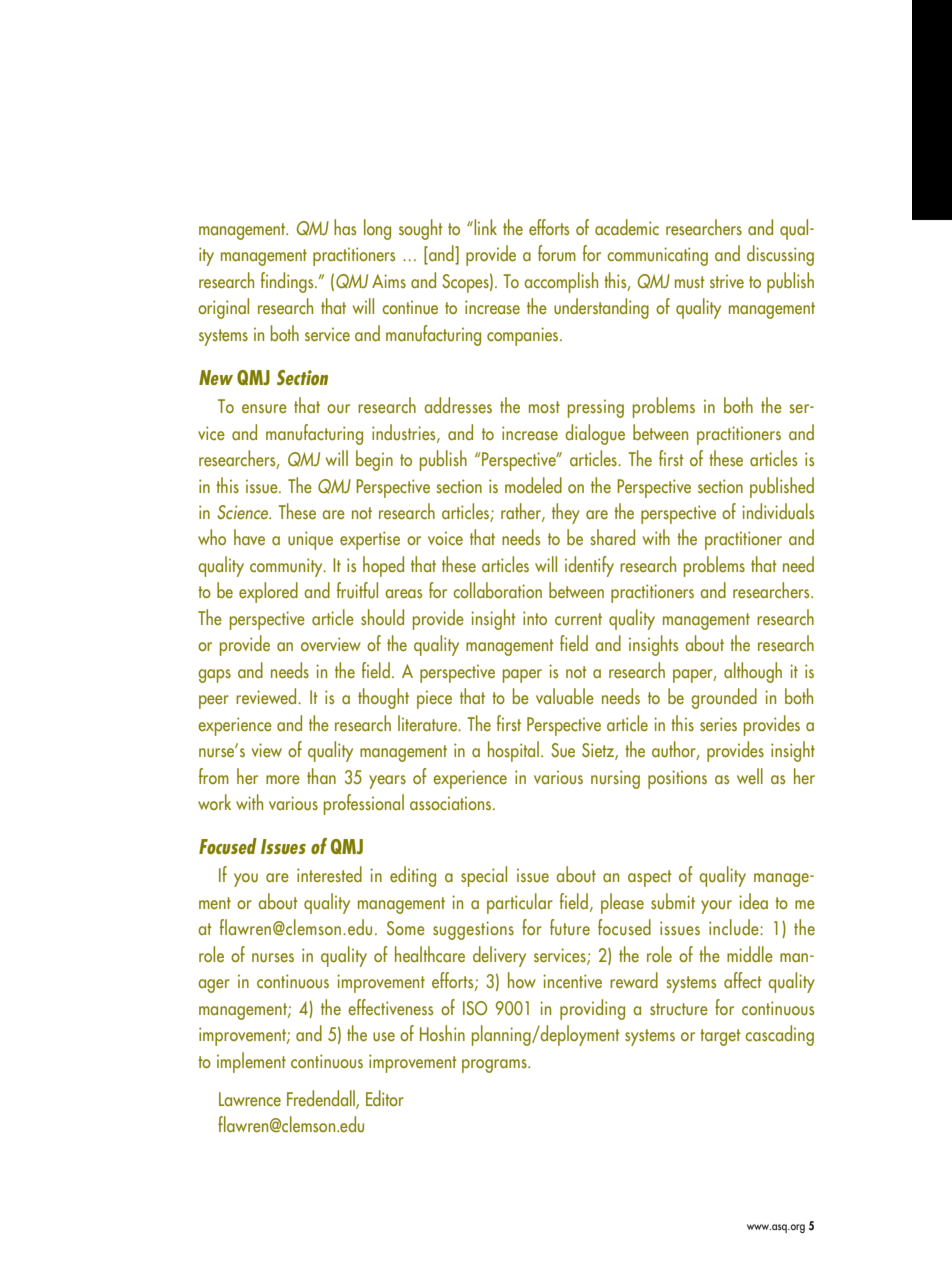 The height and width of the image is (1280, 952). Describe the element at coordinates (778, 511) in the image. I see `individuals` at that location.
